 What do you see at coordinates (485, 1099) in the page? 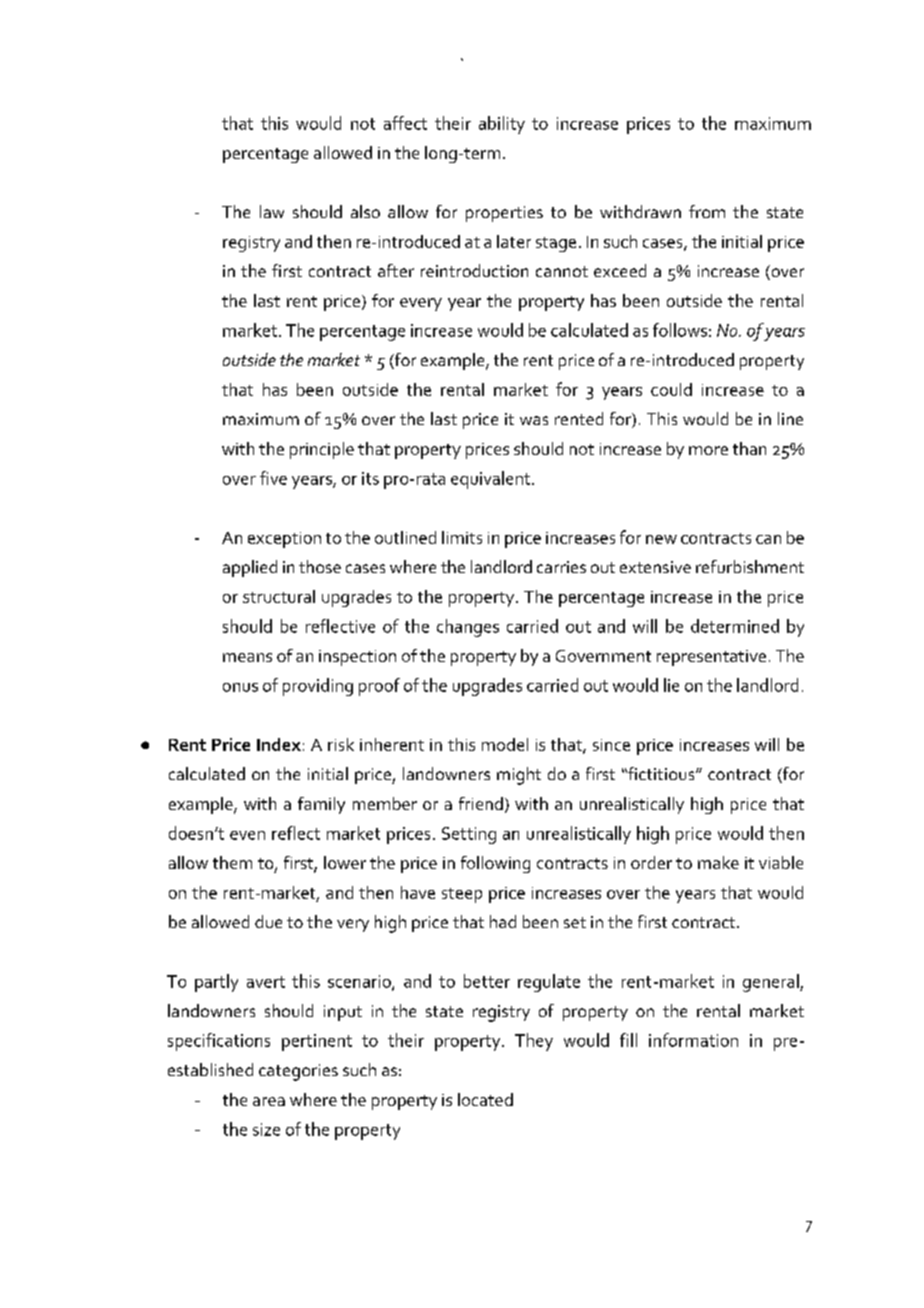
I see `located` at bounding box center [485, 1099].
